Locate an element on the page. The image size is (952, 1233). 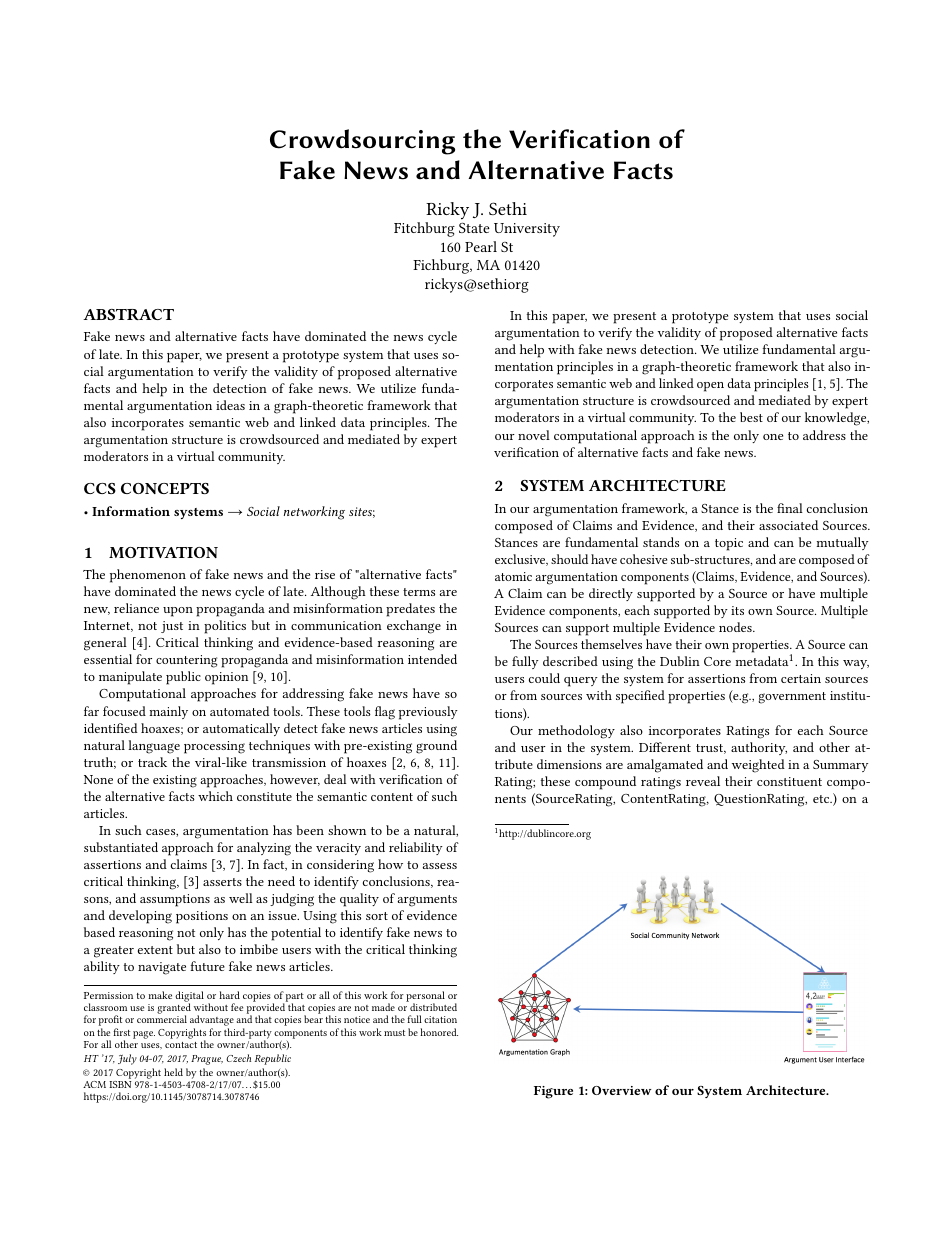
upon is located at coordinates (178, 612).
